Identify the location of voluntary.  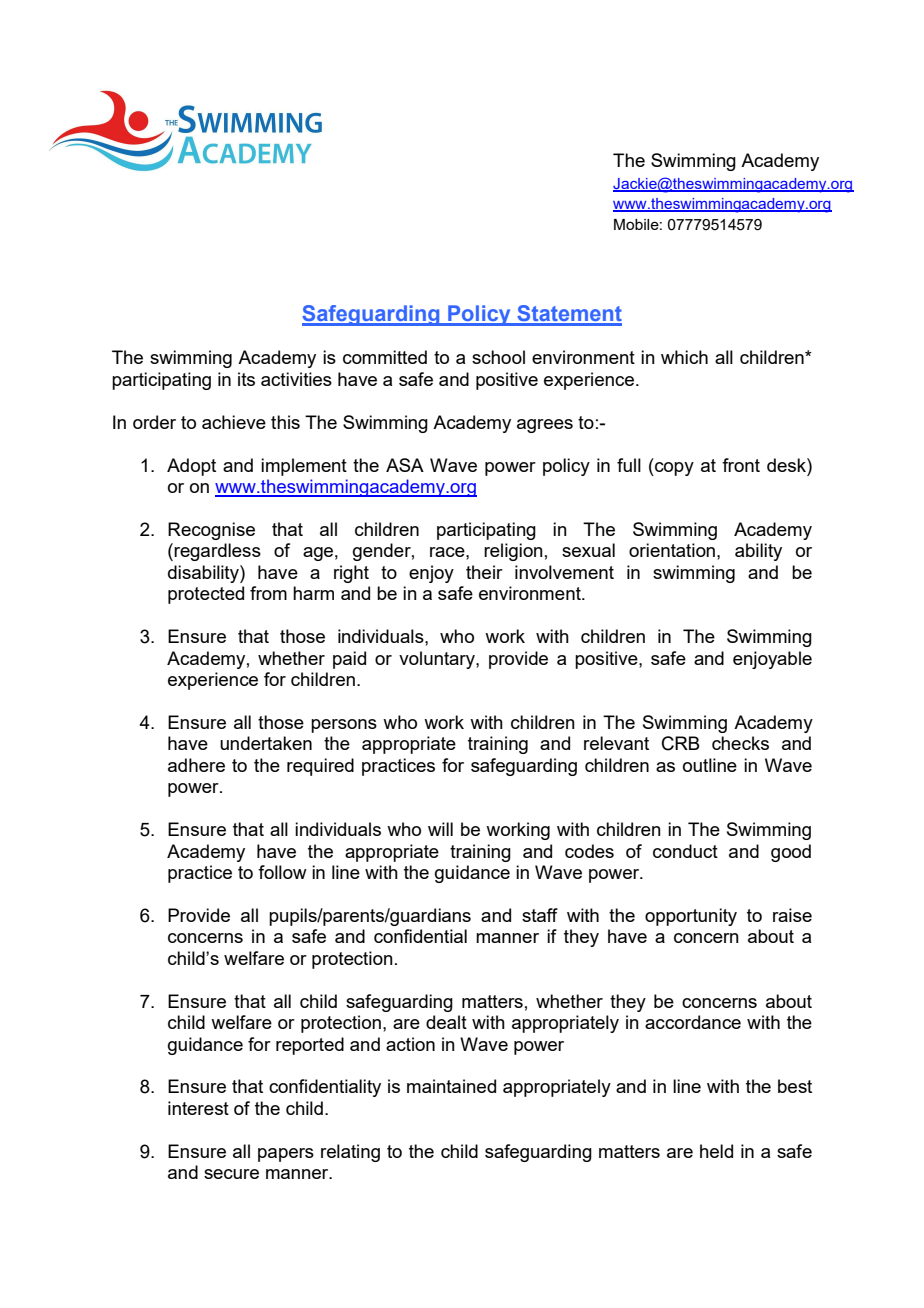
(438, 660).
